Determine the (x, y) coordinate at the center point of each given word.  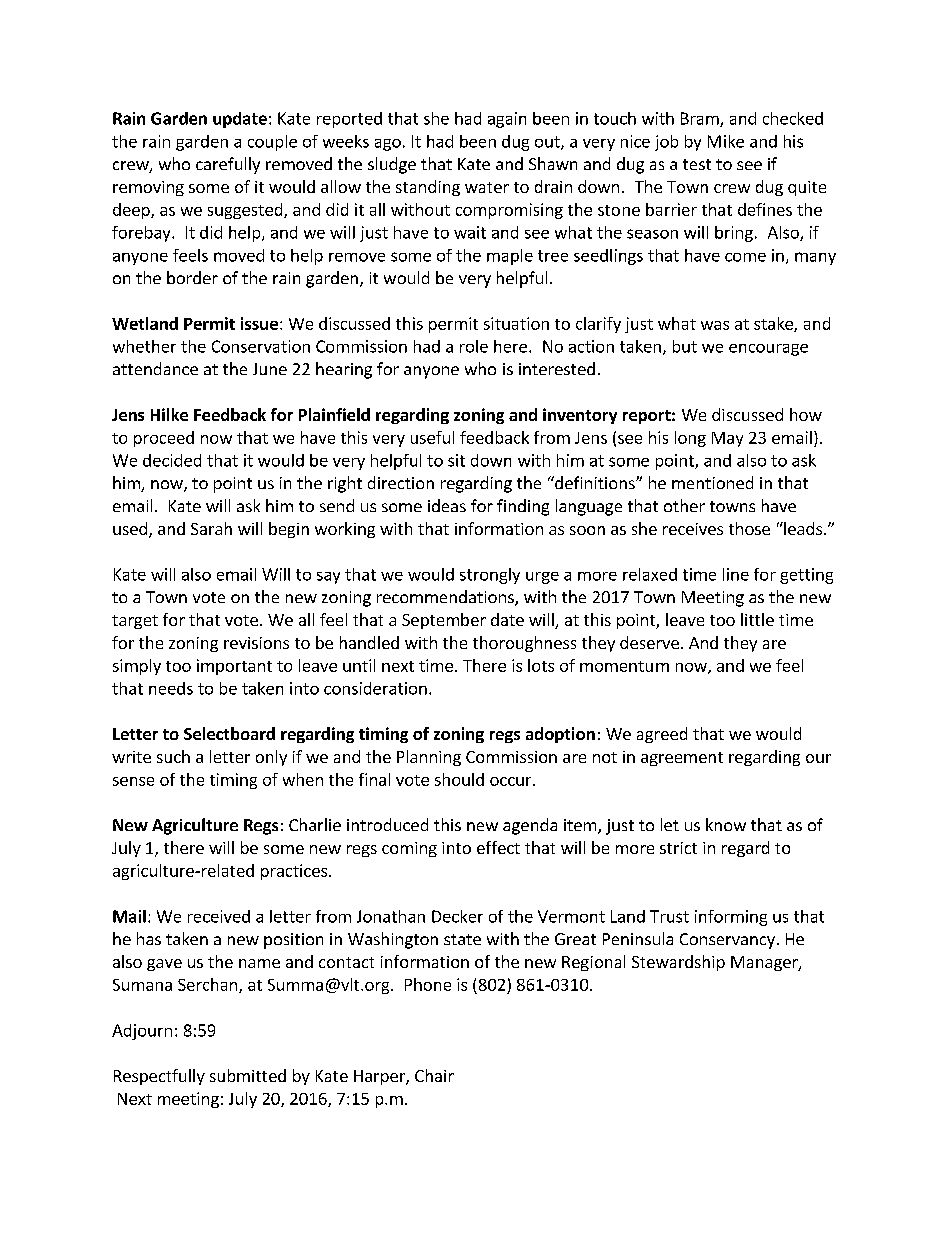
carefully (228, 165)
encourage (768, 350)
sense (133, 781)
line (736, 574)
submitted (248, 1075)
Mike (726, 141)
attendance (155, 368)
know (726, 824)
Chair (434, 1075)
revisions (256, 643)
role (474, 346)
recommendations (446, 598)
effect (498, 847)
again (507, 120)
